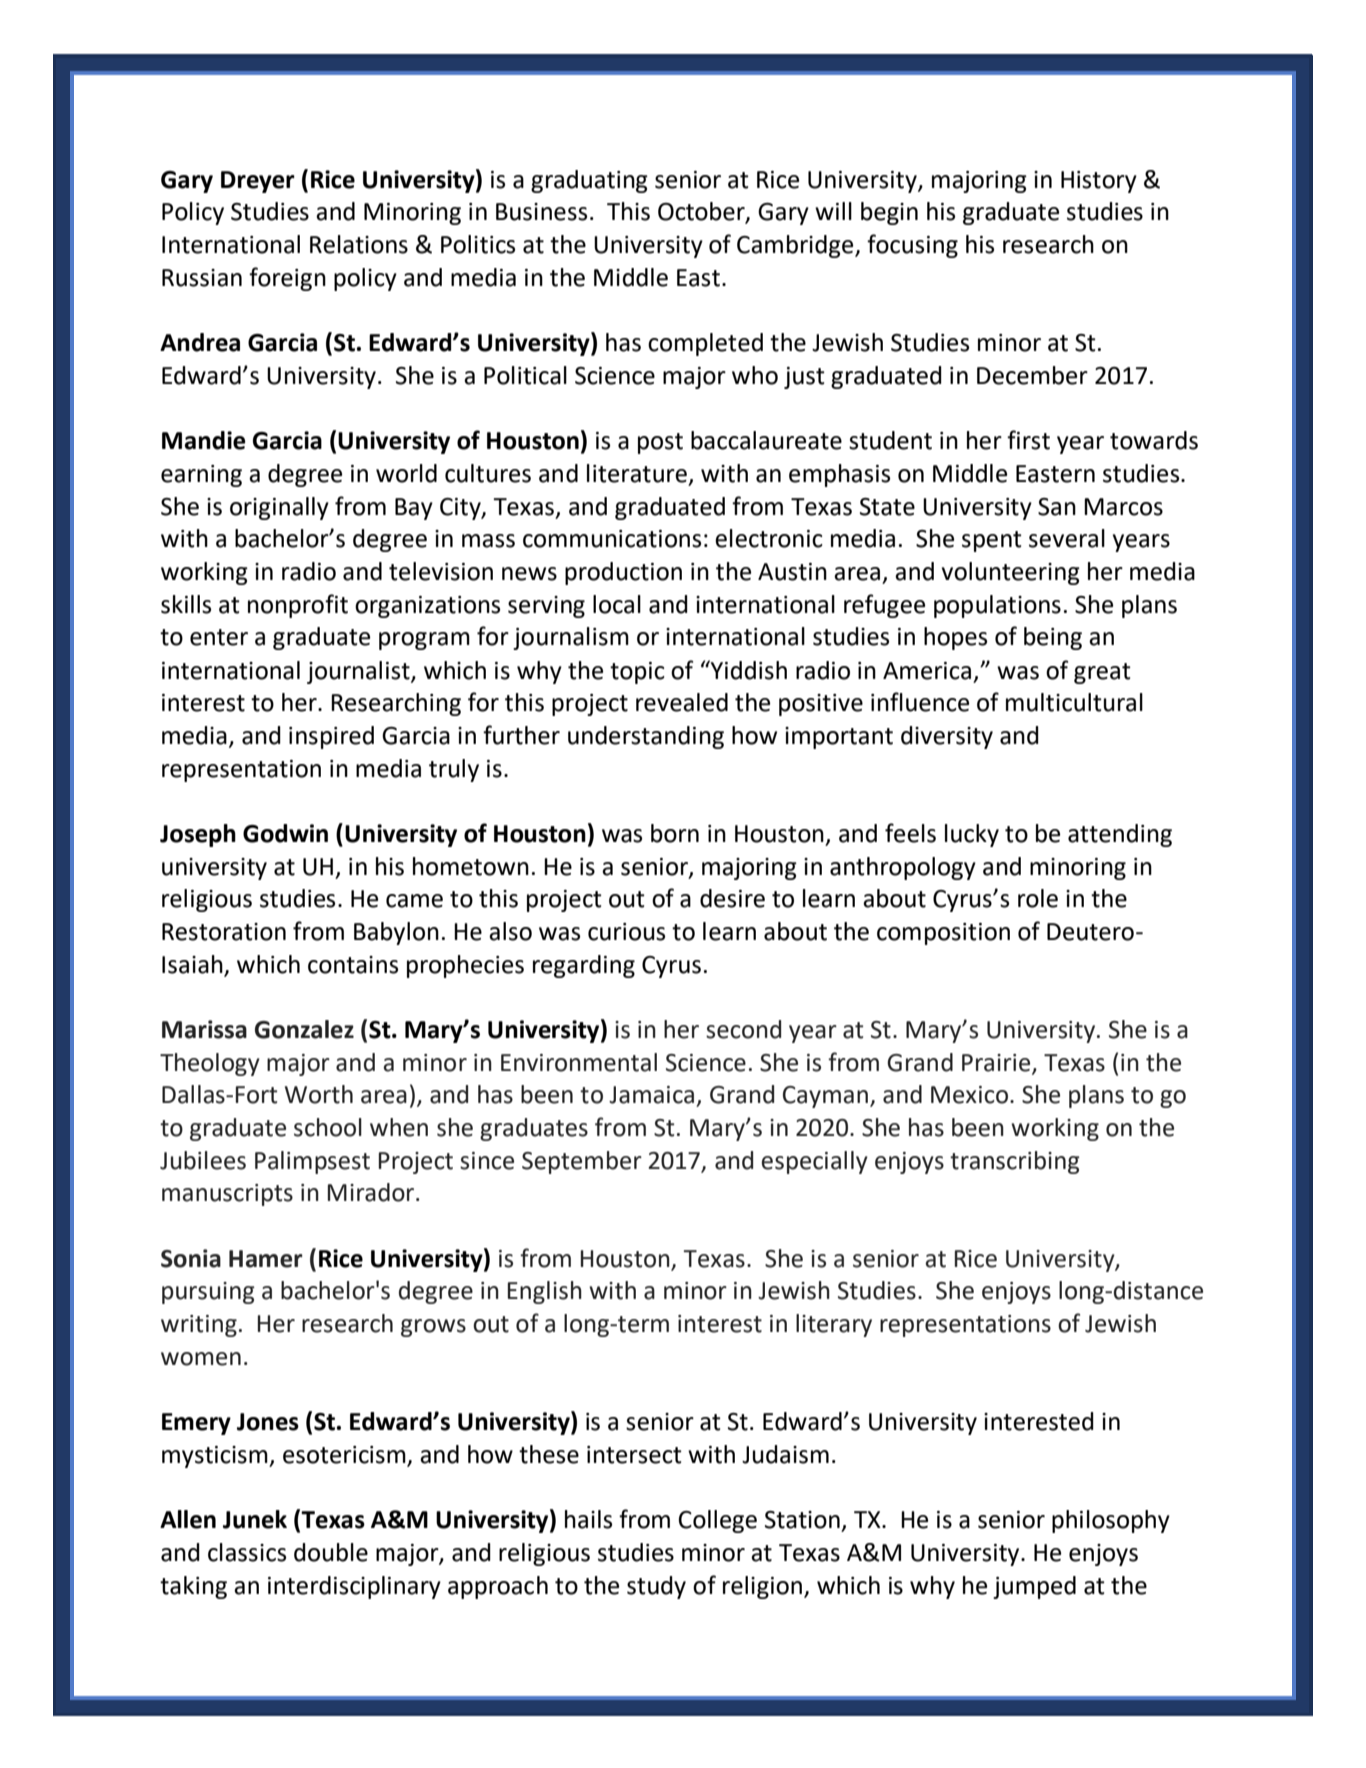  What do you see at coordinates (1099, 182) in the screenshot?
I see `History` at bounding box center [1099, 182].
